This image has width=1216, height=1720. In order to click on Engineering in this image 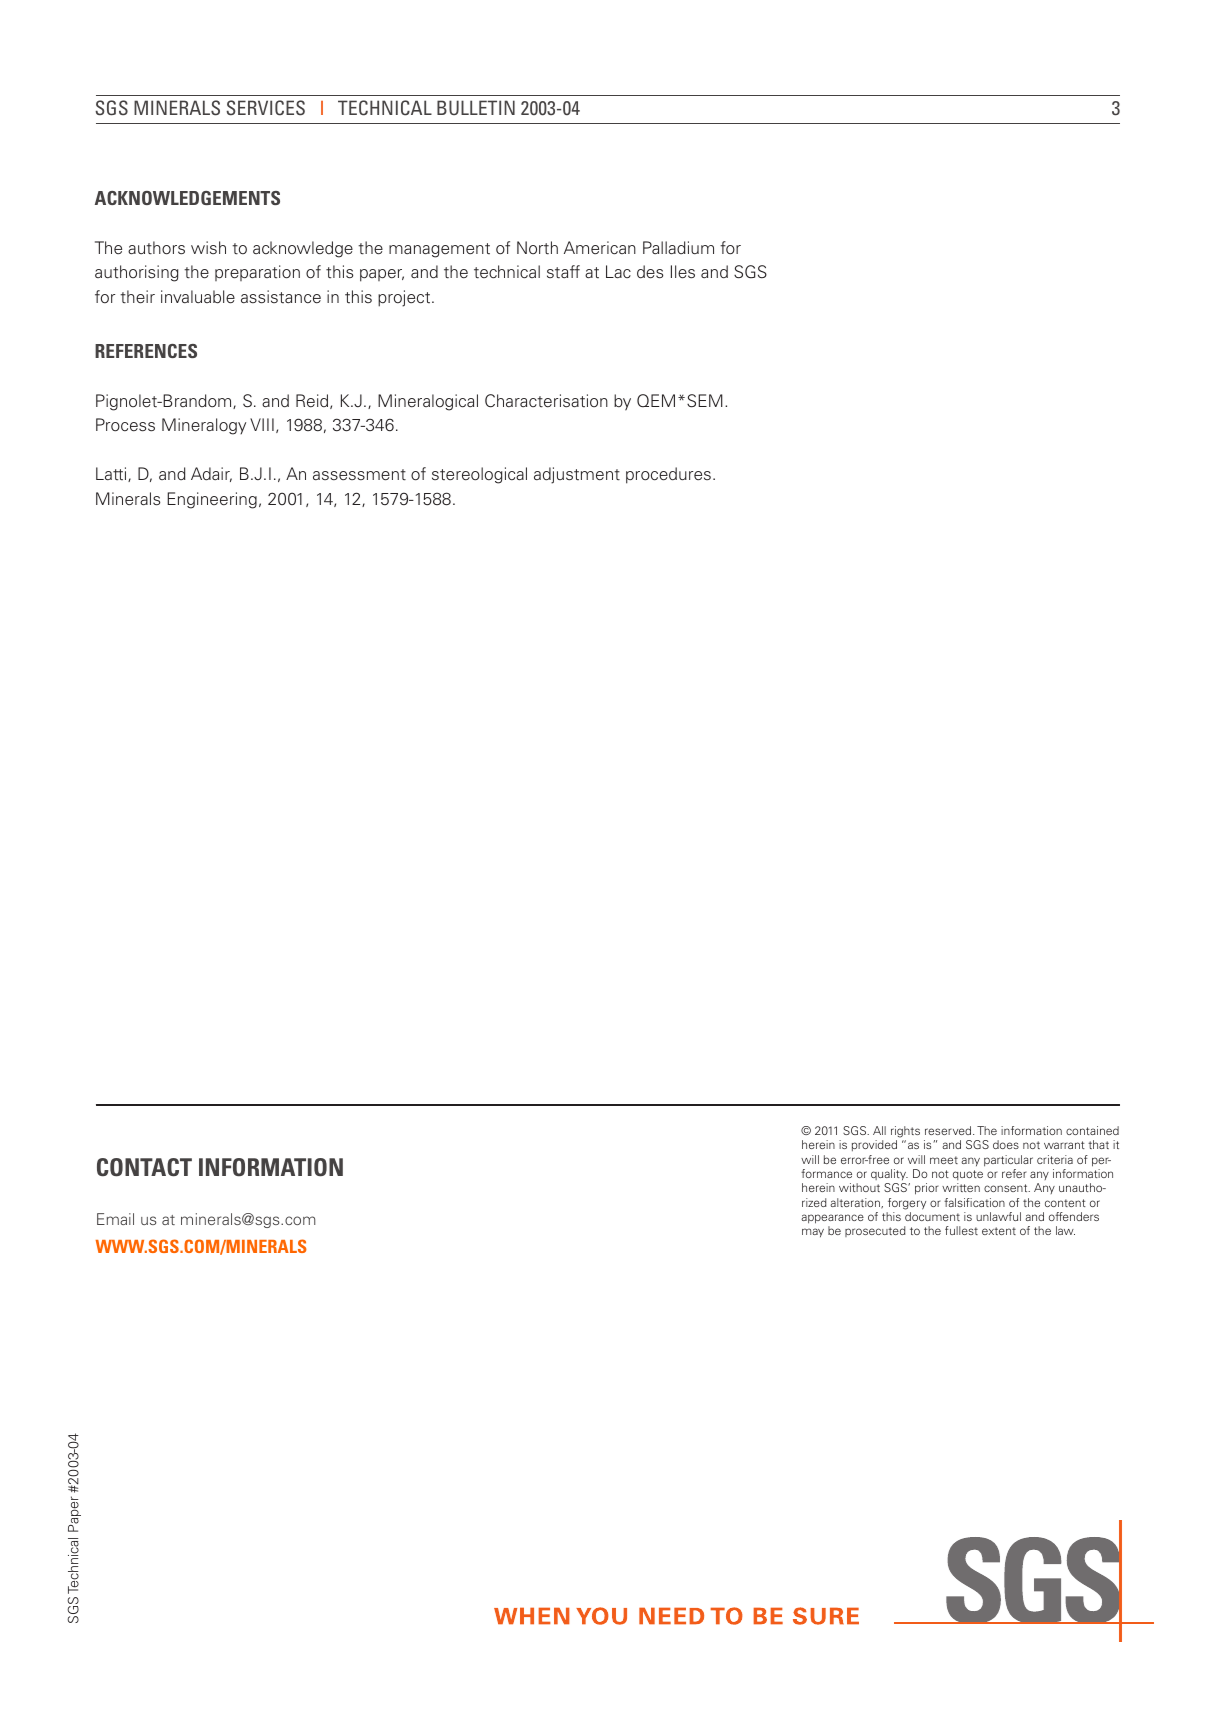, I will do `click(212, 500)`.
